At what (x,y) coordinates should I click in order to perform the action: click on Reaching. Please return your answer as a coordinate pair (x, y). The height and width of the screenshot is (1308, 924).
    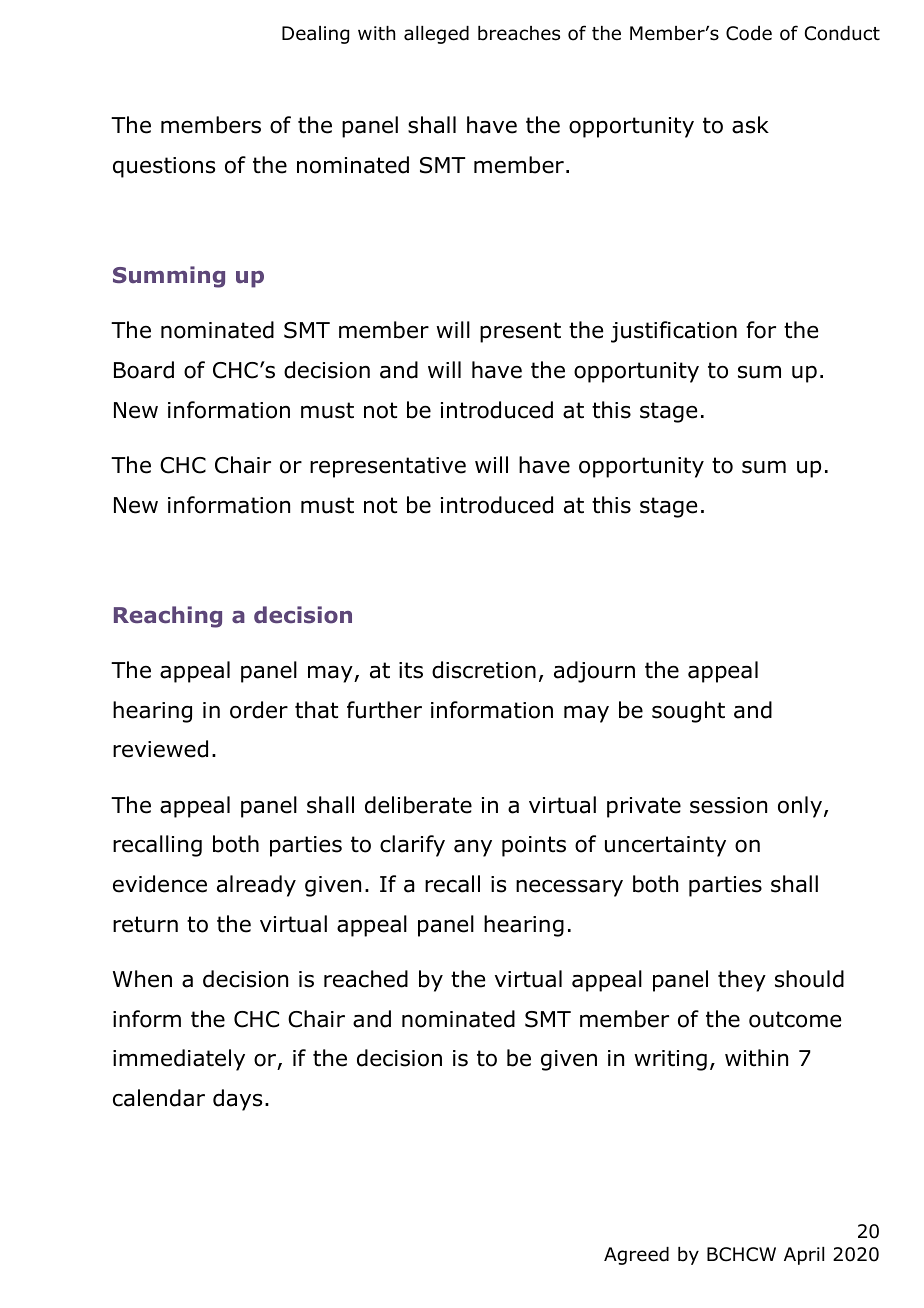
    Looking at the image, I should click on (168, 617).
